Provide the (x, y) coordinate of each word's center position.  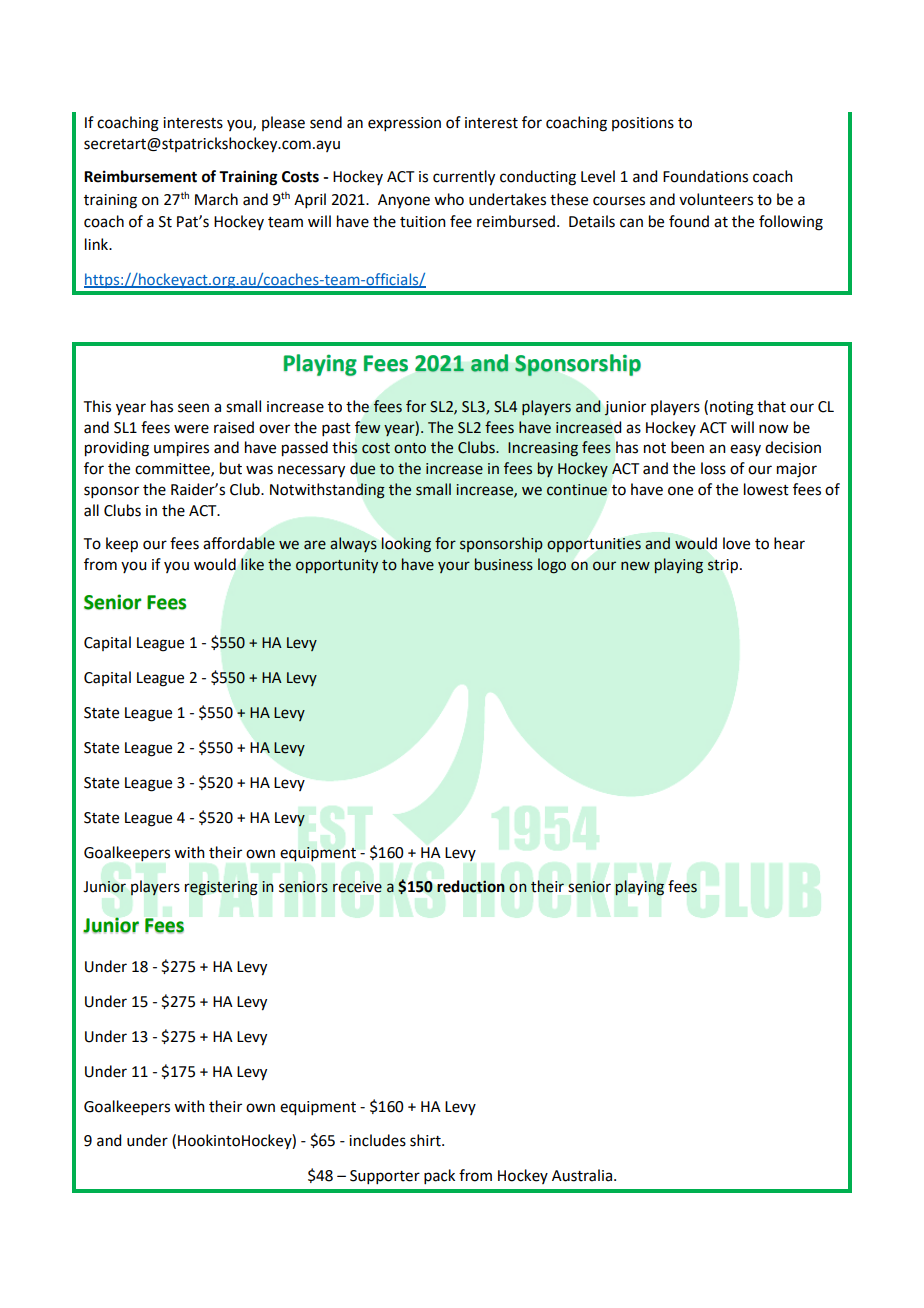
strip (723, 566)
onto (410, 448)
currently (464, 178)
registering (221, 888)
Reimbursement (140, 176)
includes (377, 1140)
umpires (181, 449)
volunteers (716, 199)
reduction (471, 886)
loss (713, 468)
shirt (426, 1140)
